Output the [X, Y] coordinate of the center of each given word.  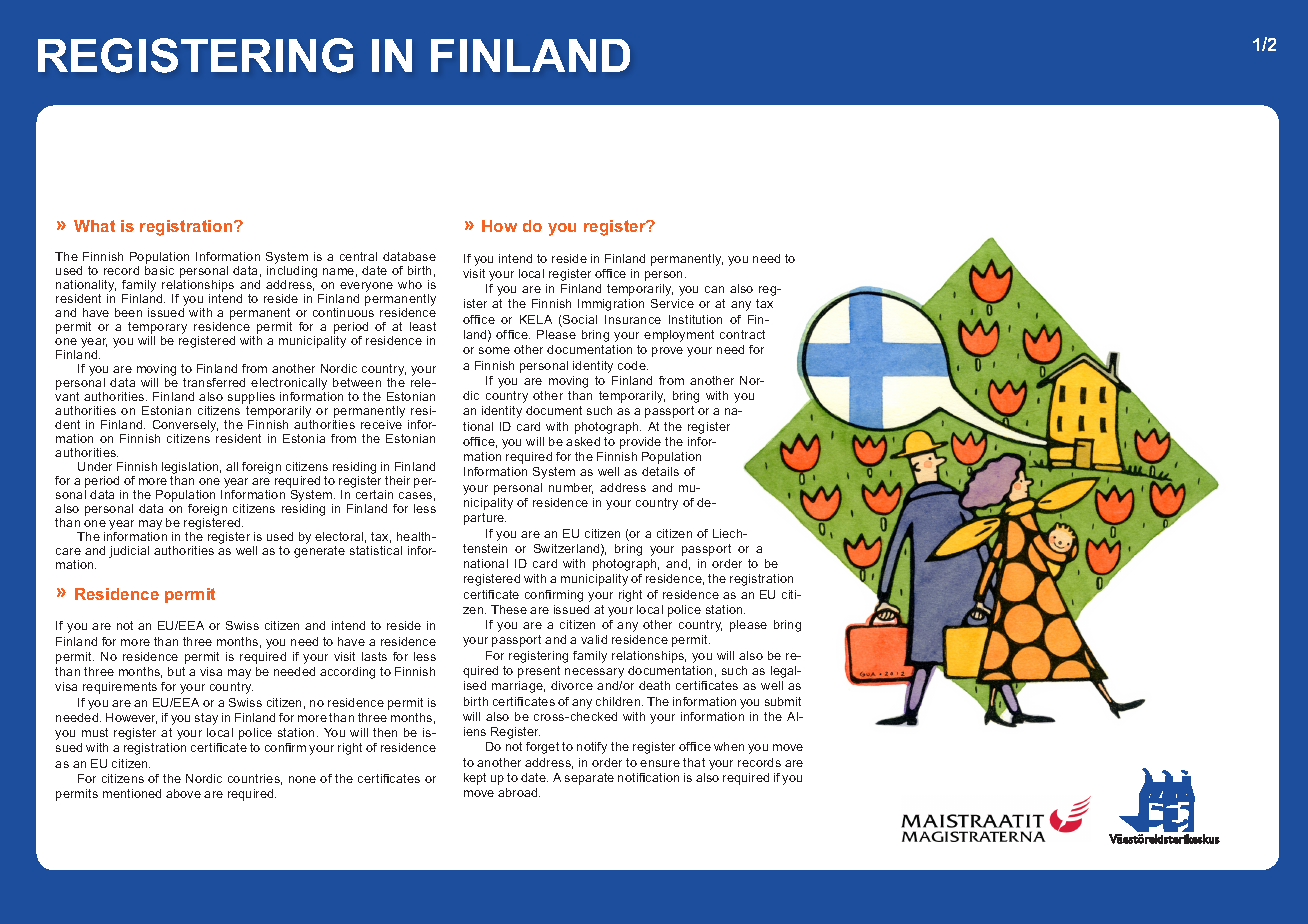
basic [159, 270]
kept [475, 779]
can [714, 289]
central [358, 256]
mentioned [132, 793]
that [694, 762]
